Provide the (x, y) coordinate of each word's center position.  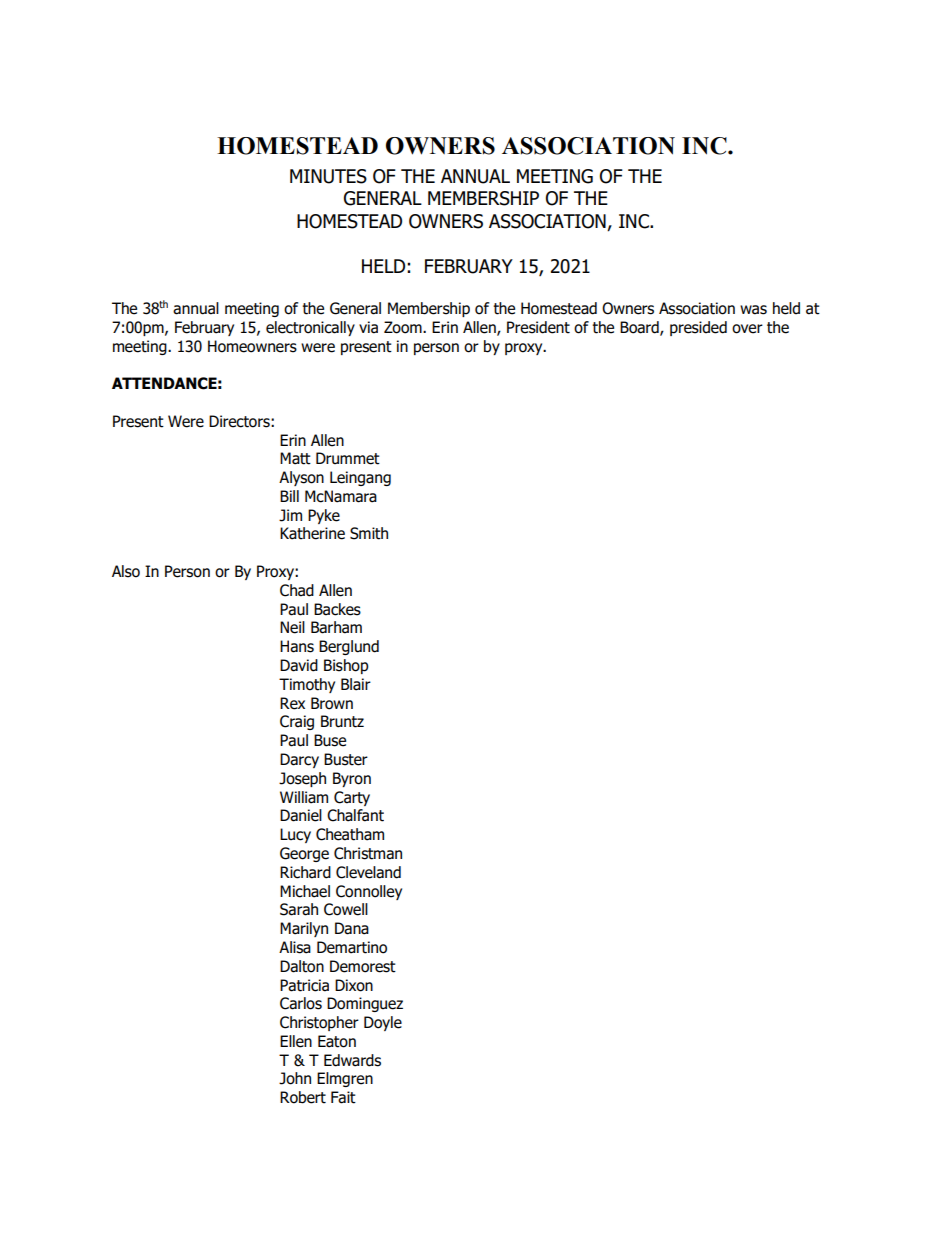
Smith (369, 533)
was (753, 310)
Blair (356, 684)
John (295, 1078)
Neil (292, 627)
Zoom (404, 327)
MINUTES (328, 176)
